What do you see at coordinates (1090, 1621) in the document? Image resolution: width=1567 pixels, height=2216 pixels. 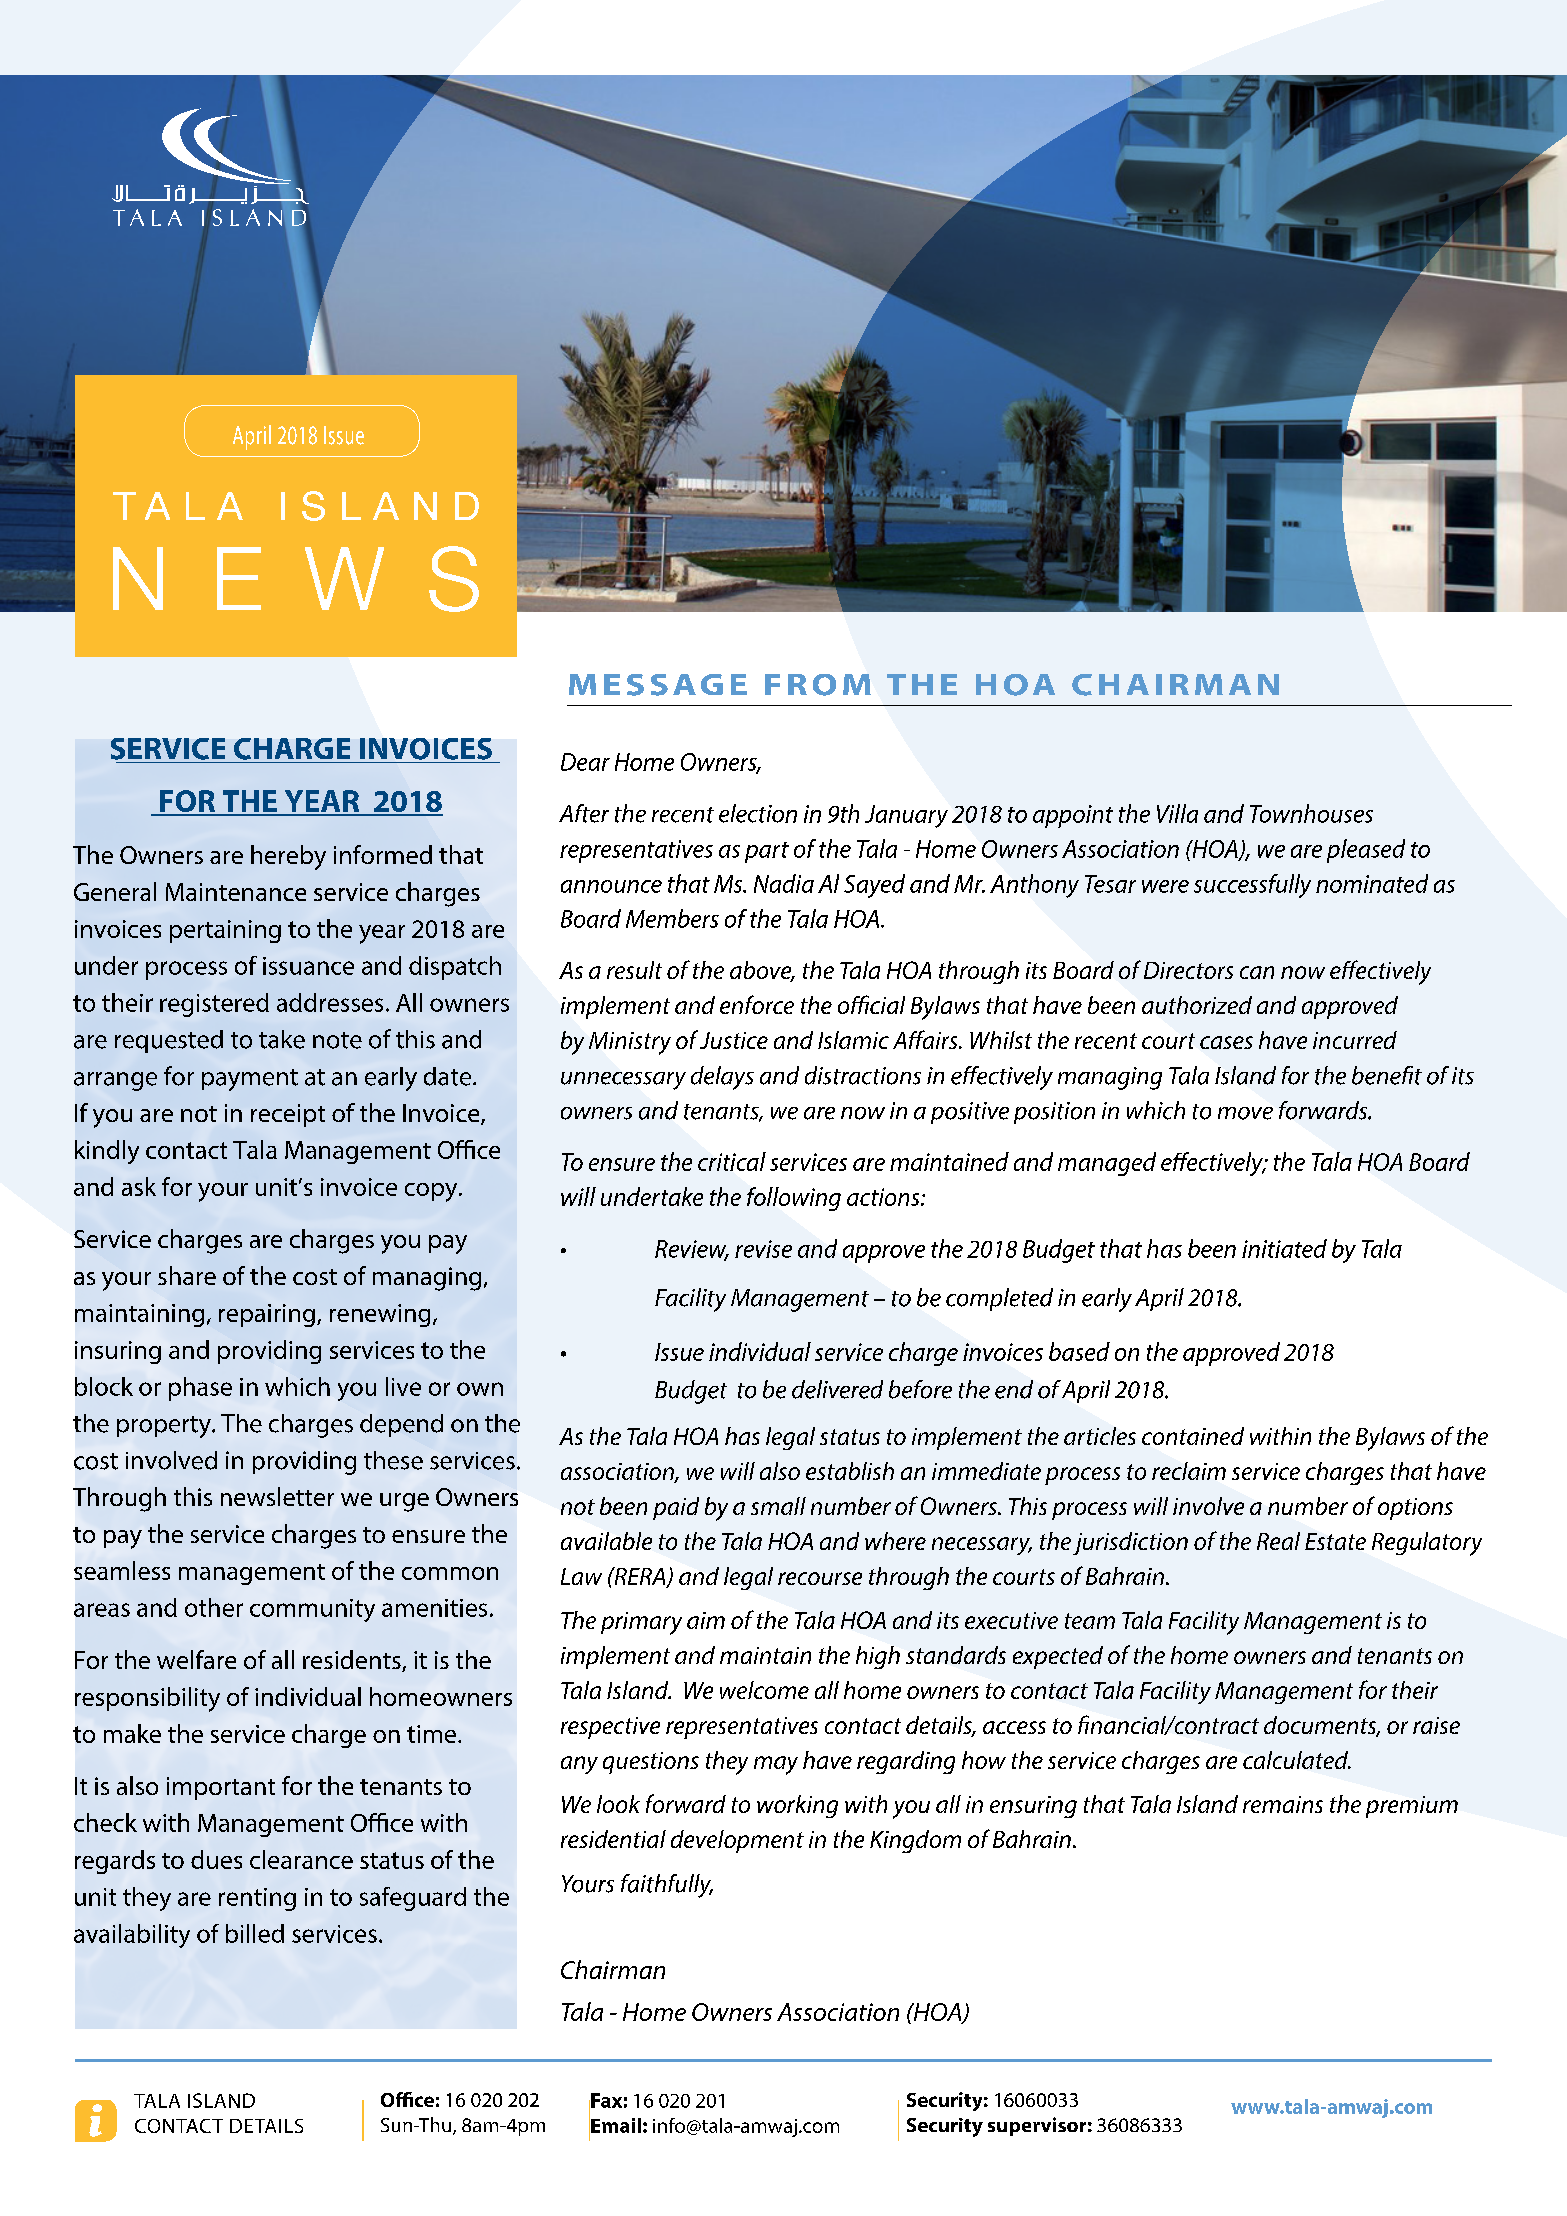 I see `team` at bounding box center [1090, 1621].
